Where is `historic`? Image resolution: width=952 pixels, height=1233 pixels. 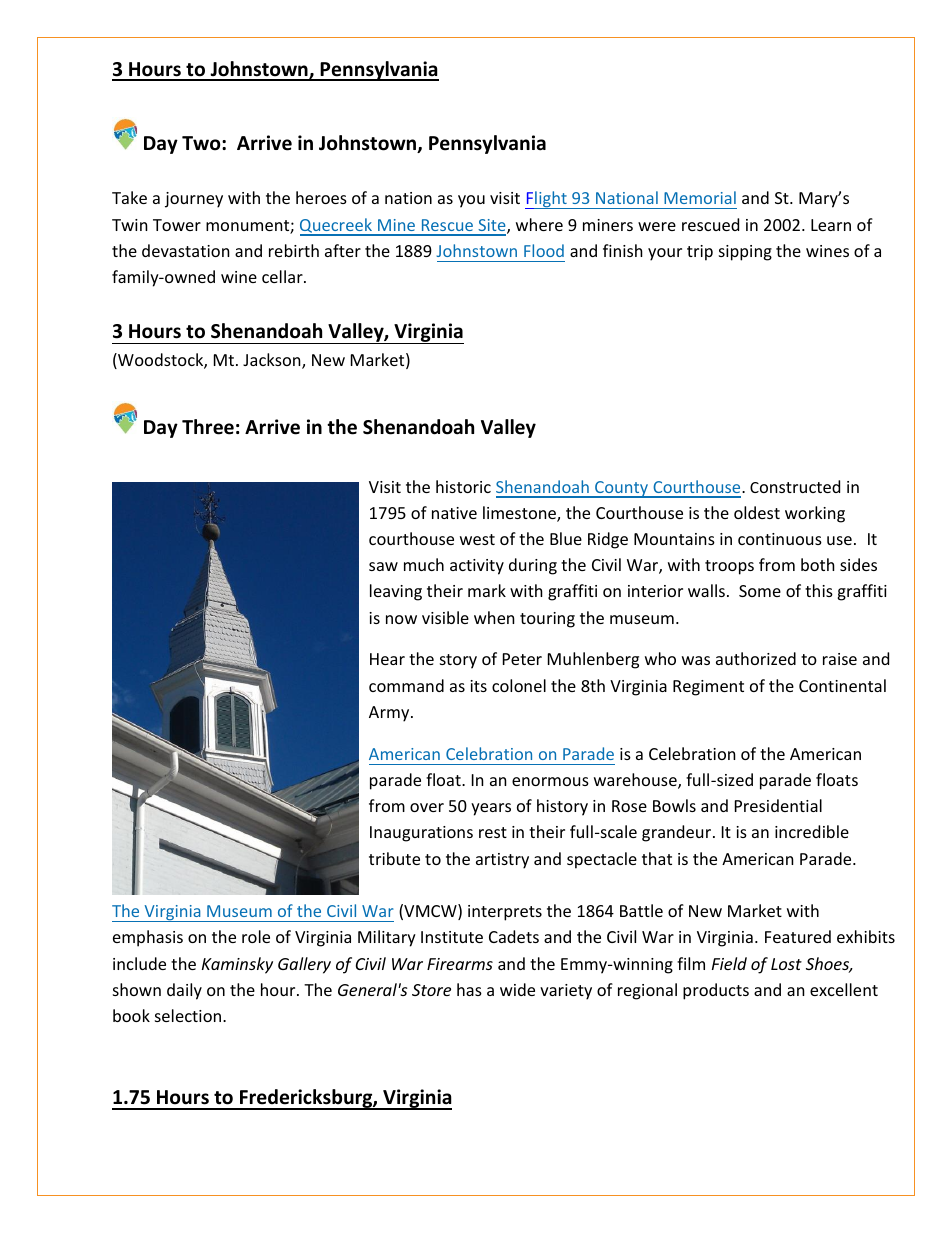
historic is located at coordinates (463, 486).
